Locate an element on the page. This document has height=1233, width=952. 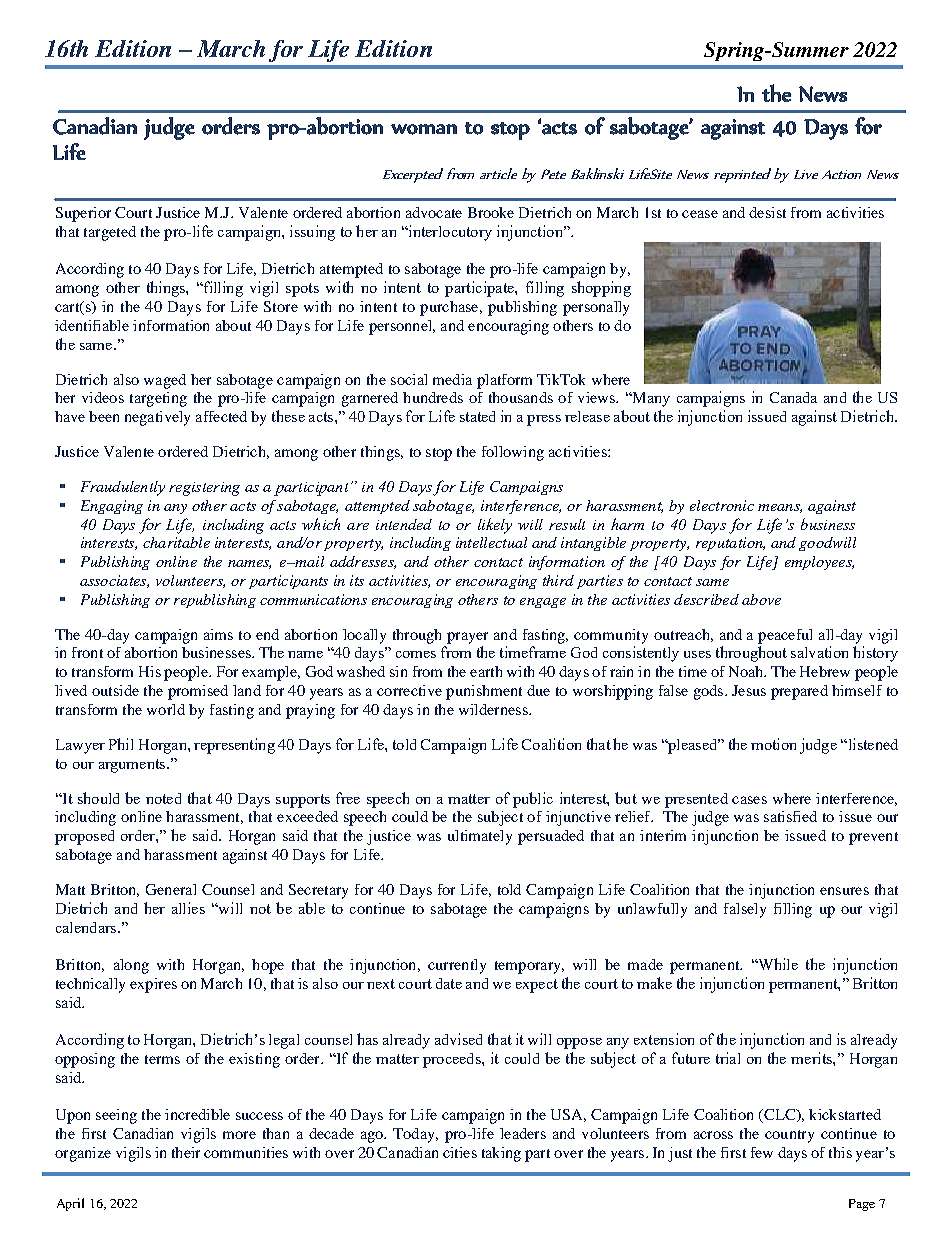
Noah is located at coordinates (747, 671).
